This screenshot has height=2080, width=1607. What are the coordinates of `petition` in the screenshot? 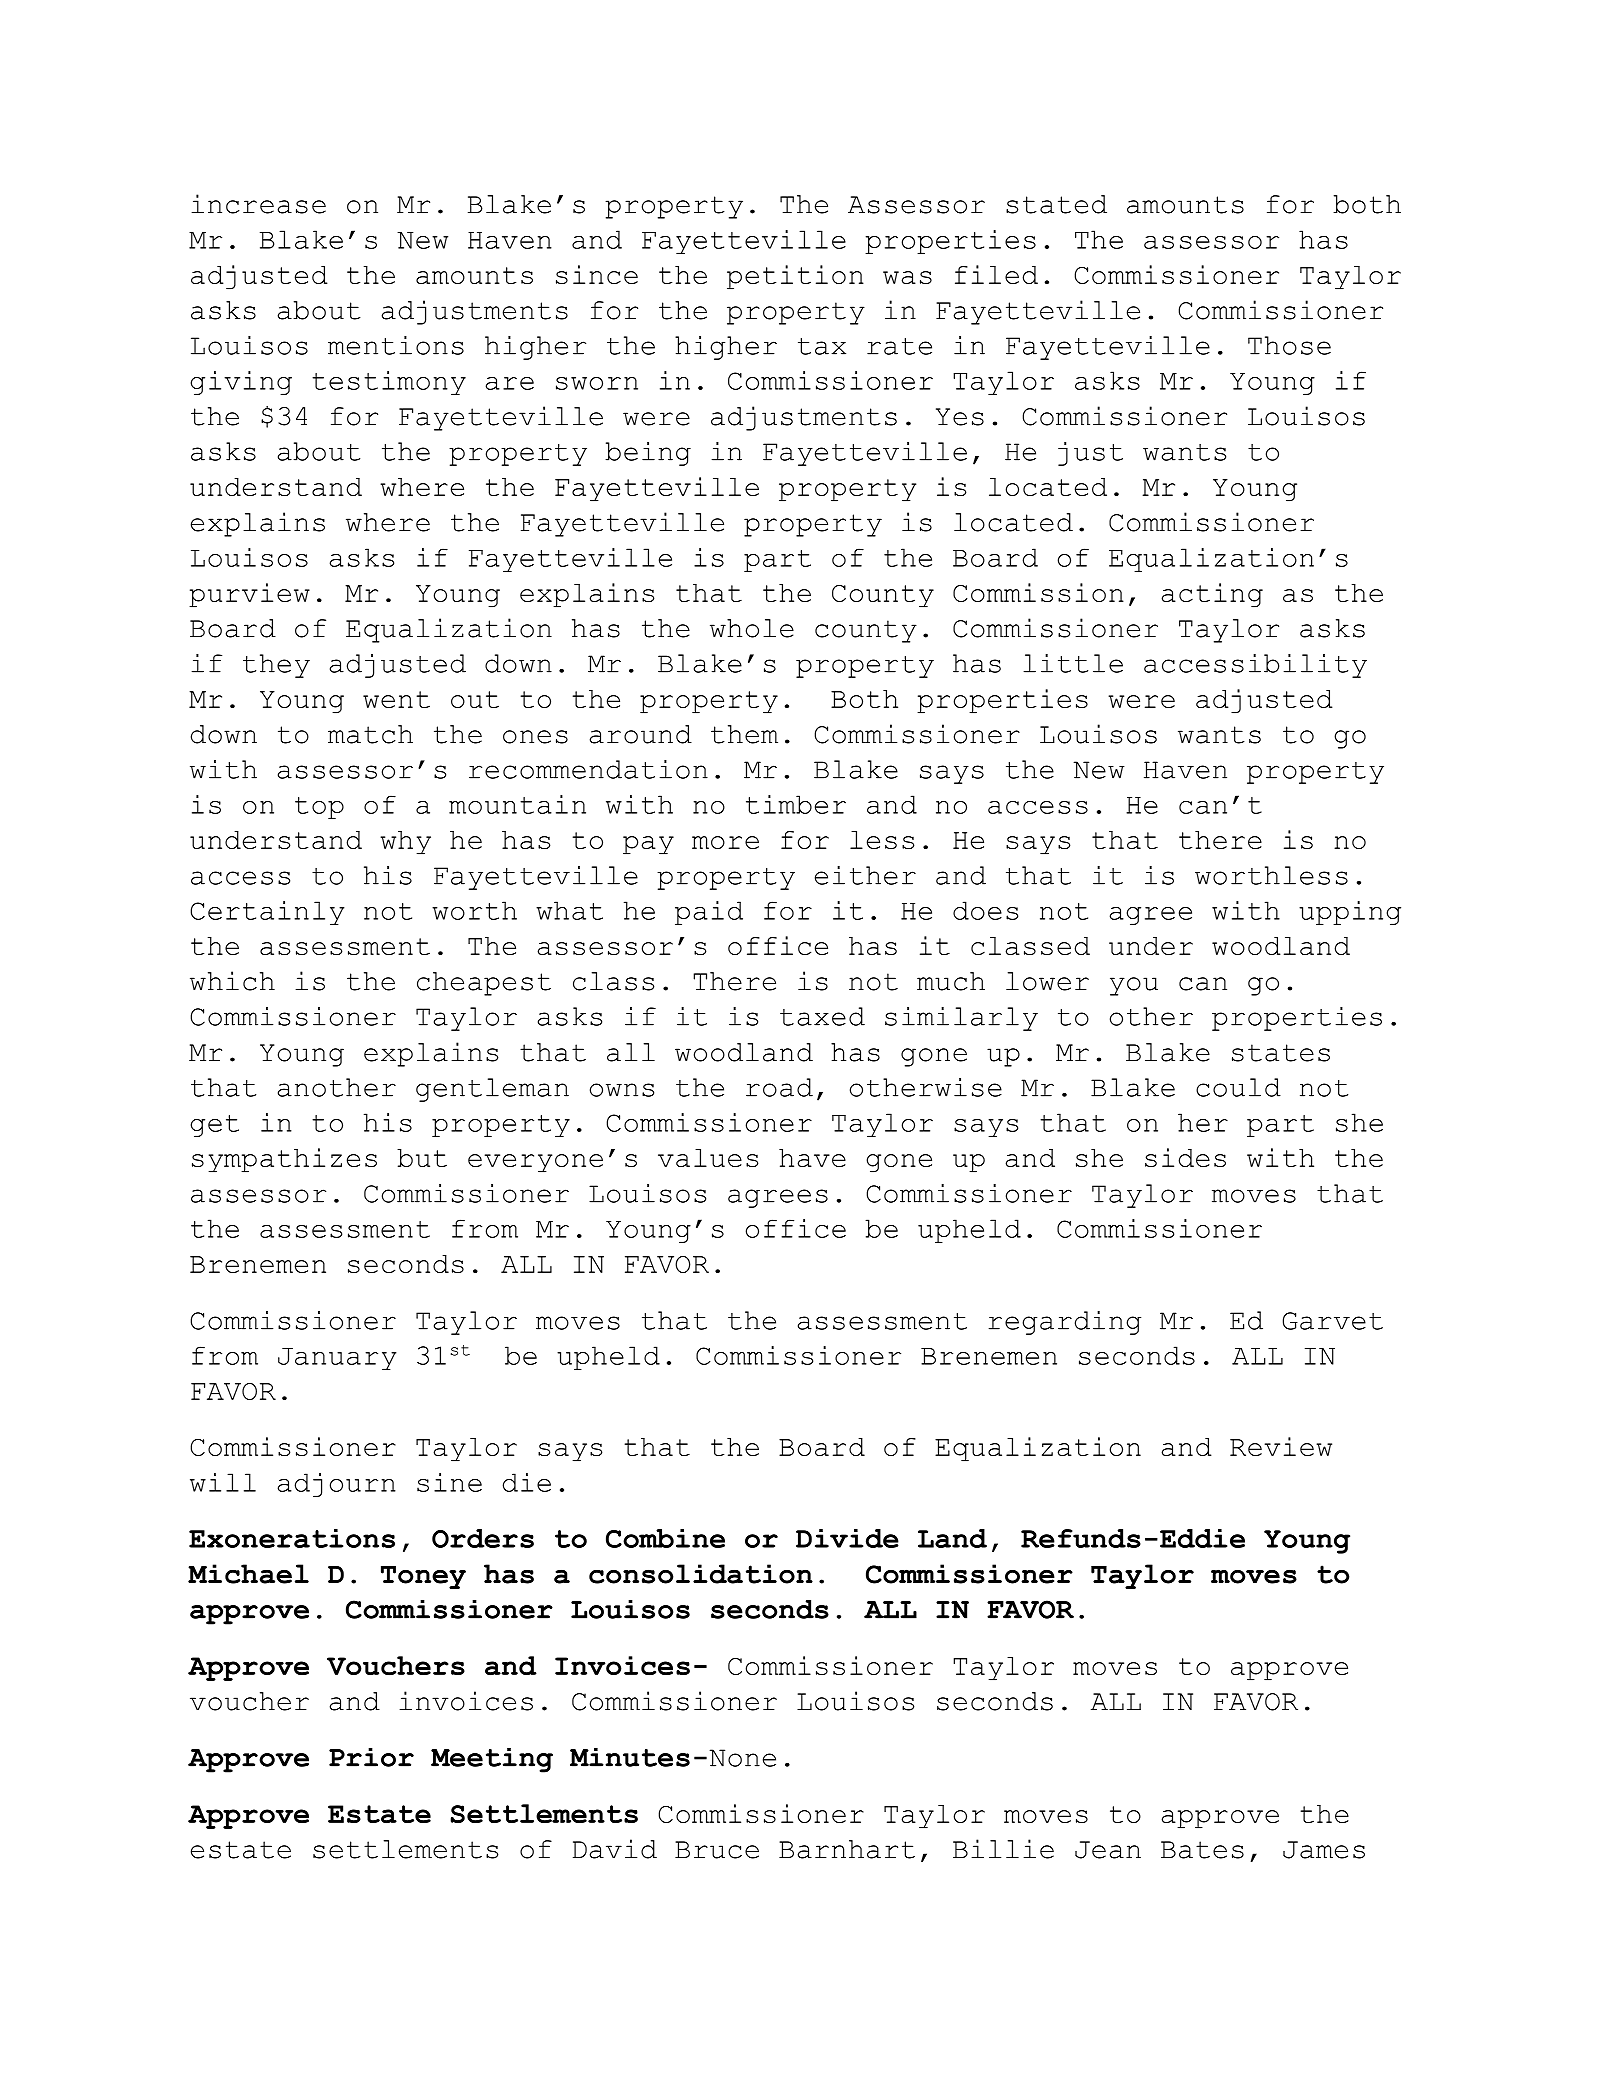 It's located at (795, 277).
